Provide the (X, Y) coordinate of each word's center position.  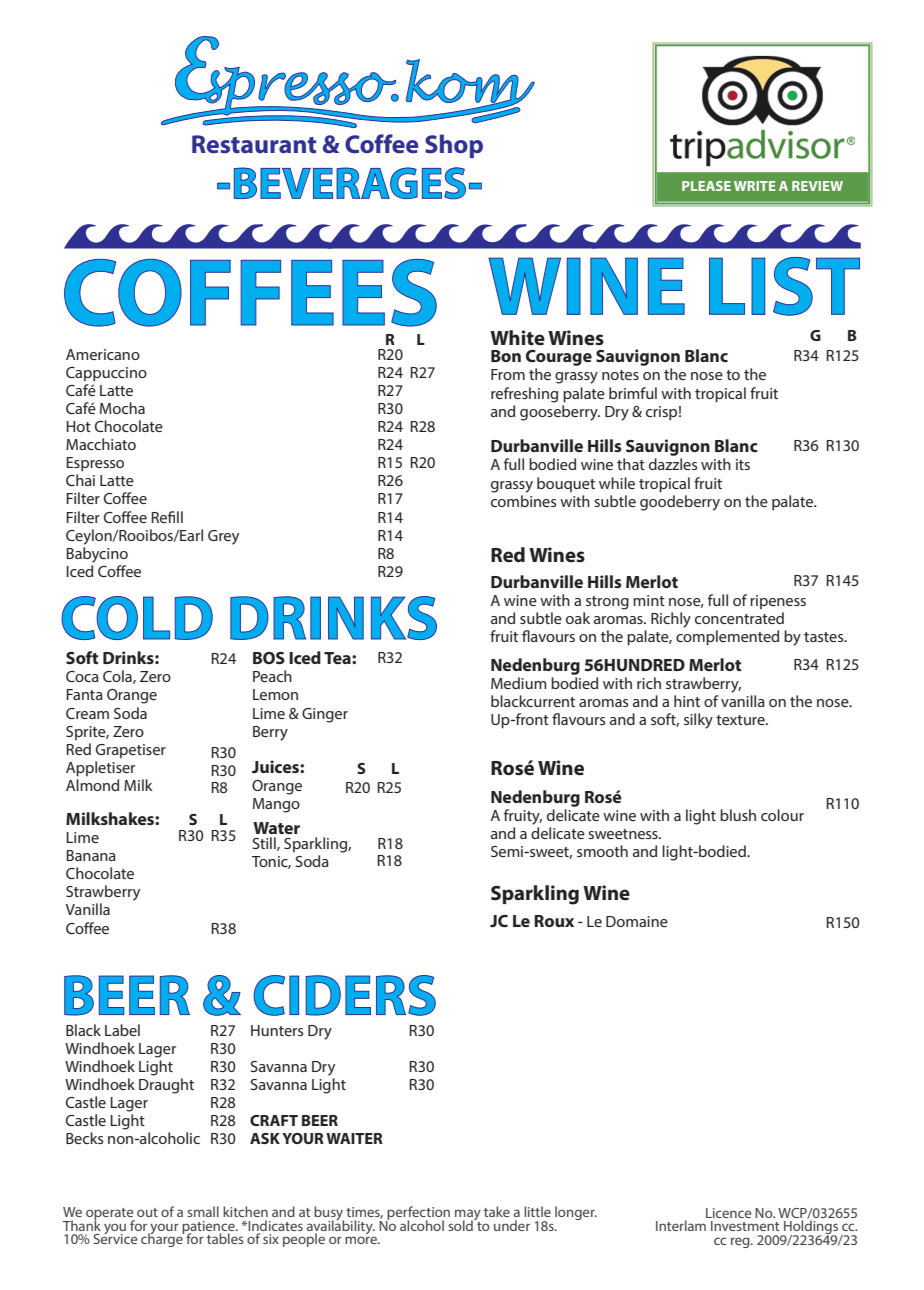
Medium (519, 683)
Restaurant (254, 144)
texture (741, 720)
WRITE (755, 186)
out (147, 1212)
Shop (454, 146)
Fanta (84, 694)
